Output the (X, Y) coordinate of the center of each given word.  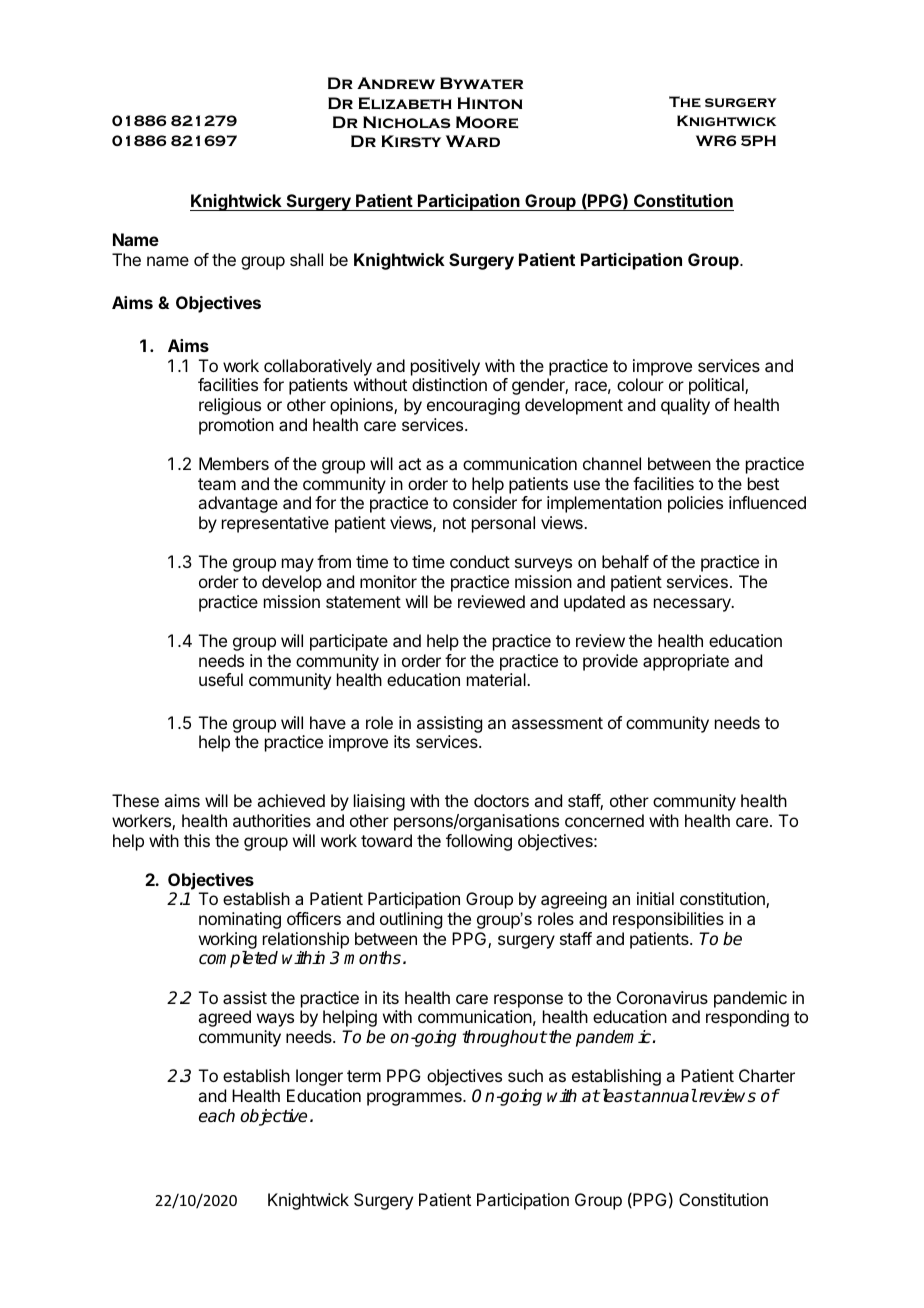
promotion (236, 426)
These (135, 800)
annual (668, 1095)
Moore (487, 122)
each (217, 1116)
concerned (604, 820)
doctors (501, 800)
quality (685, 406)
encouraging (473, 406)
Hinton (490, 103)
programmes (415, 1099)
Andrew (396, 83)
